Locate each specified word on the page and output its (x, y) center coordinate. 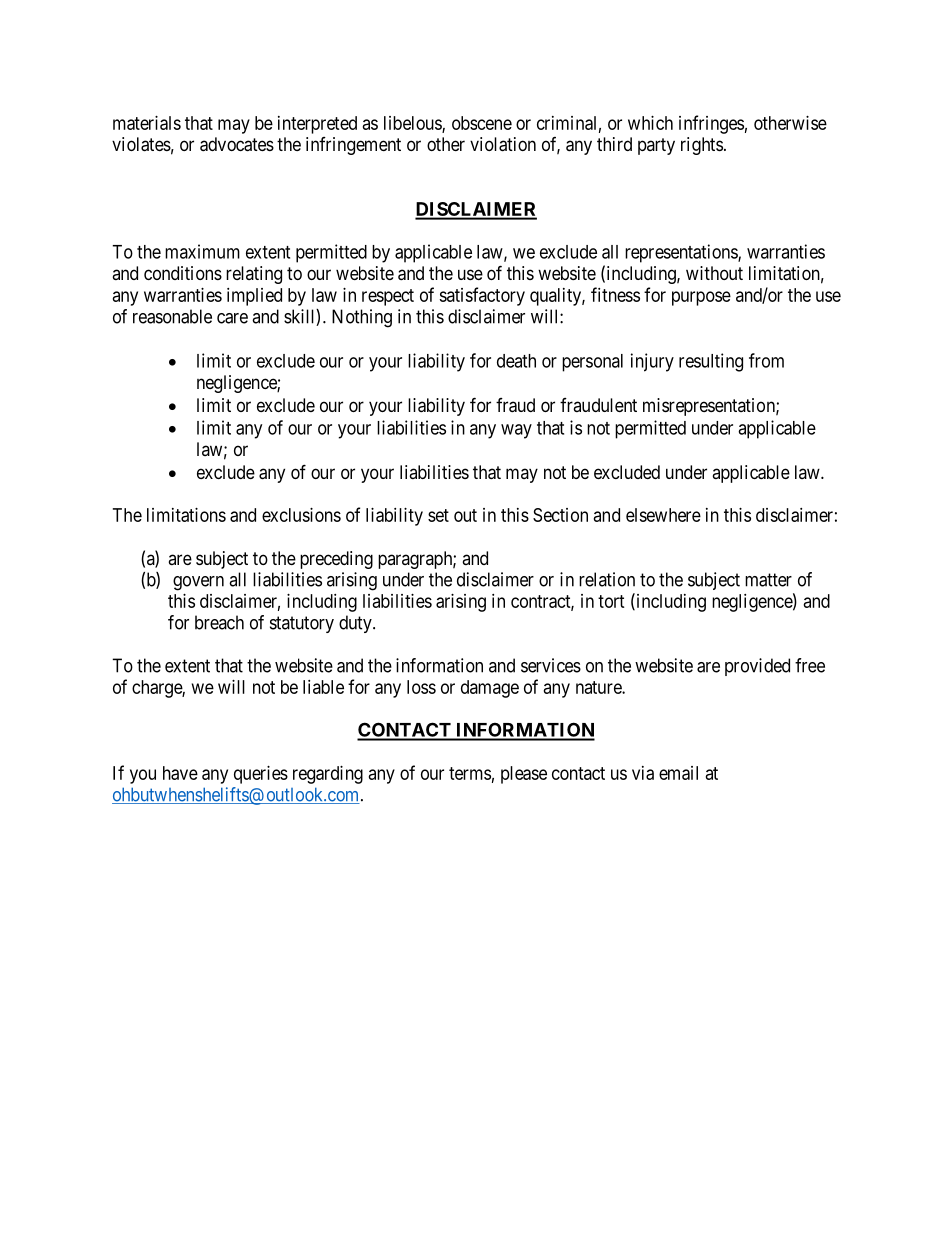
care (232, 318)
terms (470, 773)
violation (503, 144)
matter (768, 580)
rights (702, 146)
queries (261, 775)
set (438, 515)
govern (198, 583)
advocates (237, 144)
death (516, 361)
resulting (711, 362)
